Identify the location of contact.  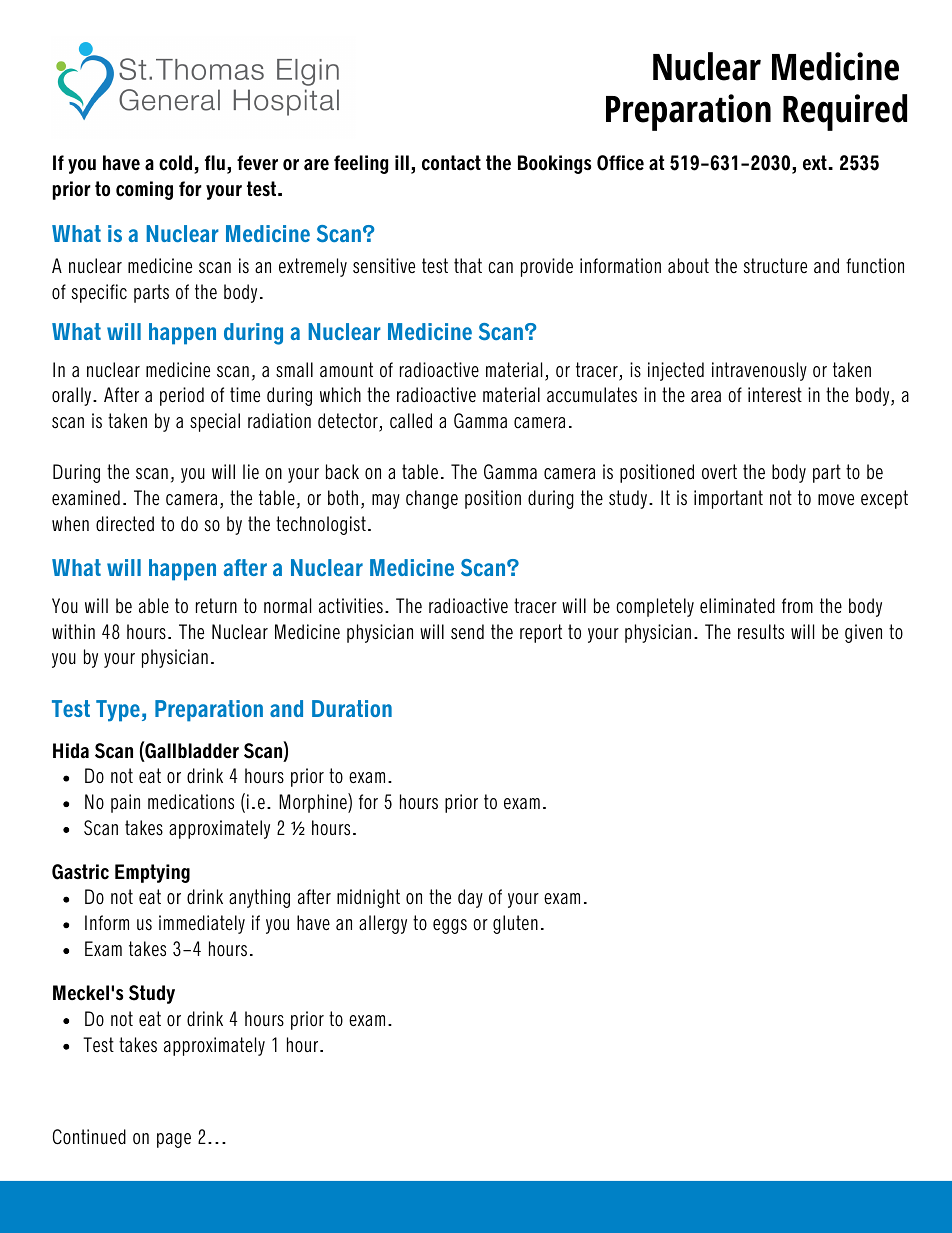
(451, 163).
